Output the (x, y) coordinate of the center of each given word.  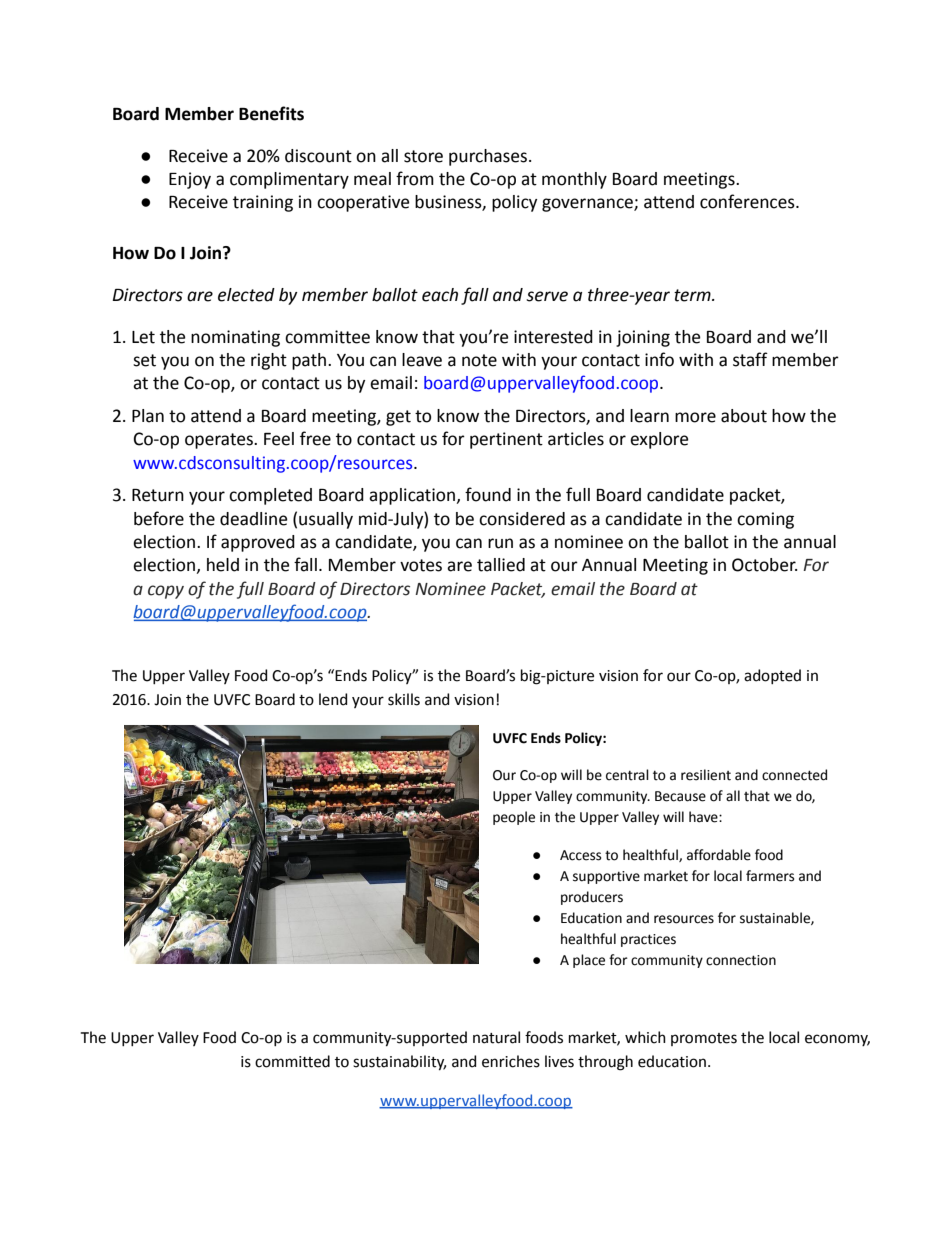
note (479, 360)
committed (292, 1061)
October (764, 565)
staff (750, 359)
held (223, 565)
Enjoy (190, 180)
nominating (235, 338)
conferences (748, 201)
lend (333, 699)
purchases (488, 157)
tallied (501, 565)
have (704, 817)
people (514, 818)
